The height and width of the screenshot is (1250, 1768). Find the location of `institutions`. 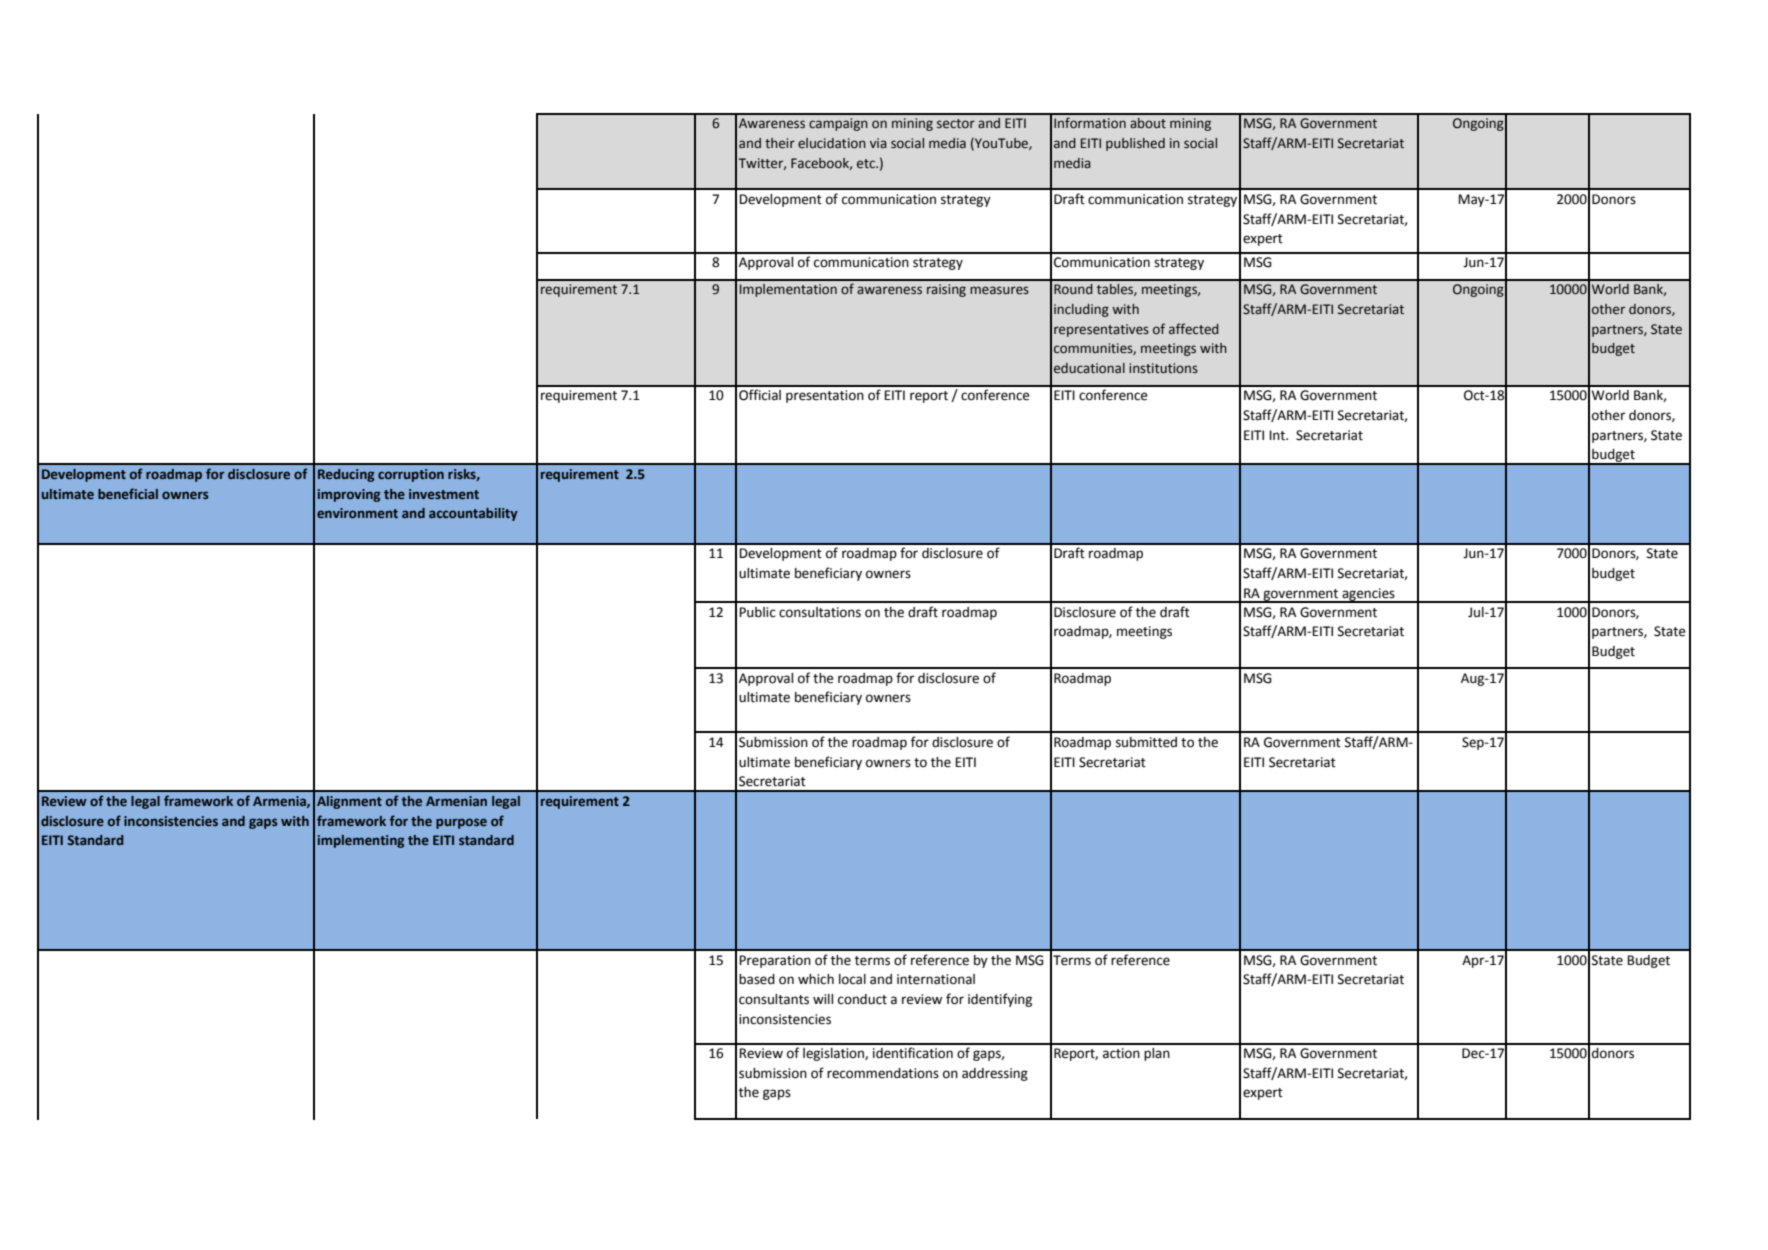

institutions is located at coordinates (1163, 368).
